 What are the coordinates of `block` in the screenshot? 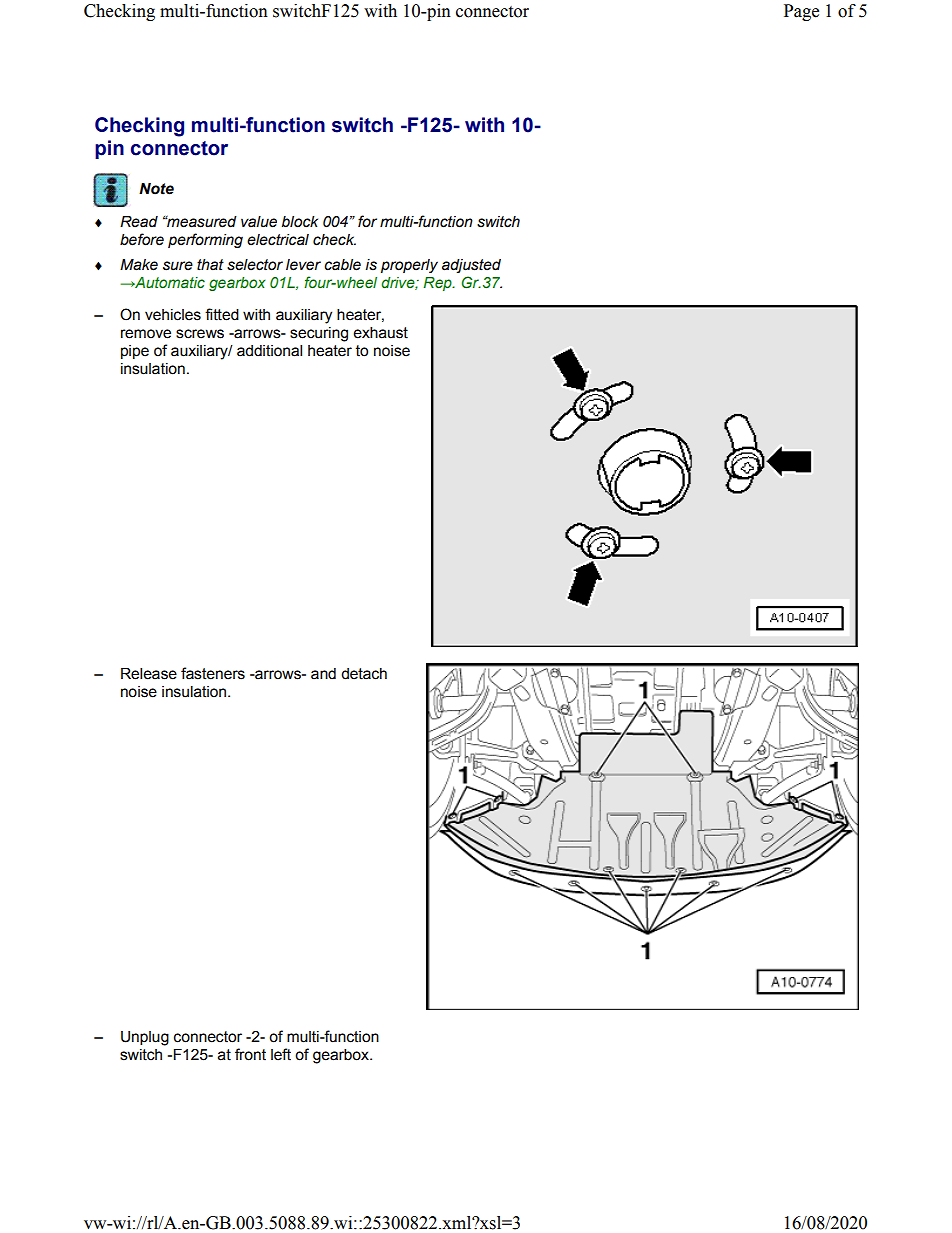 It's located at (300, 222).
